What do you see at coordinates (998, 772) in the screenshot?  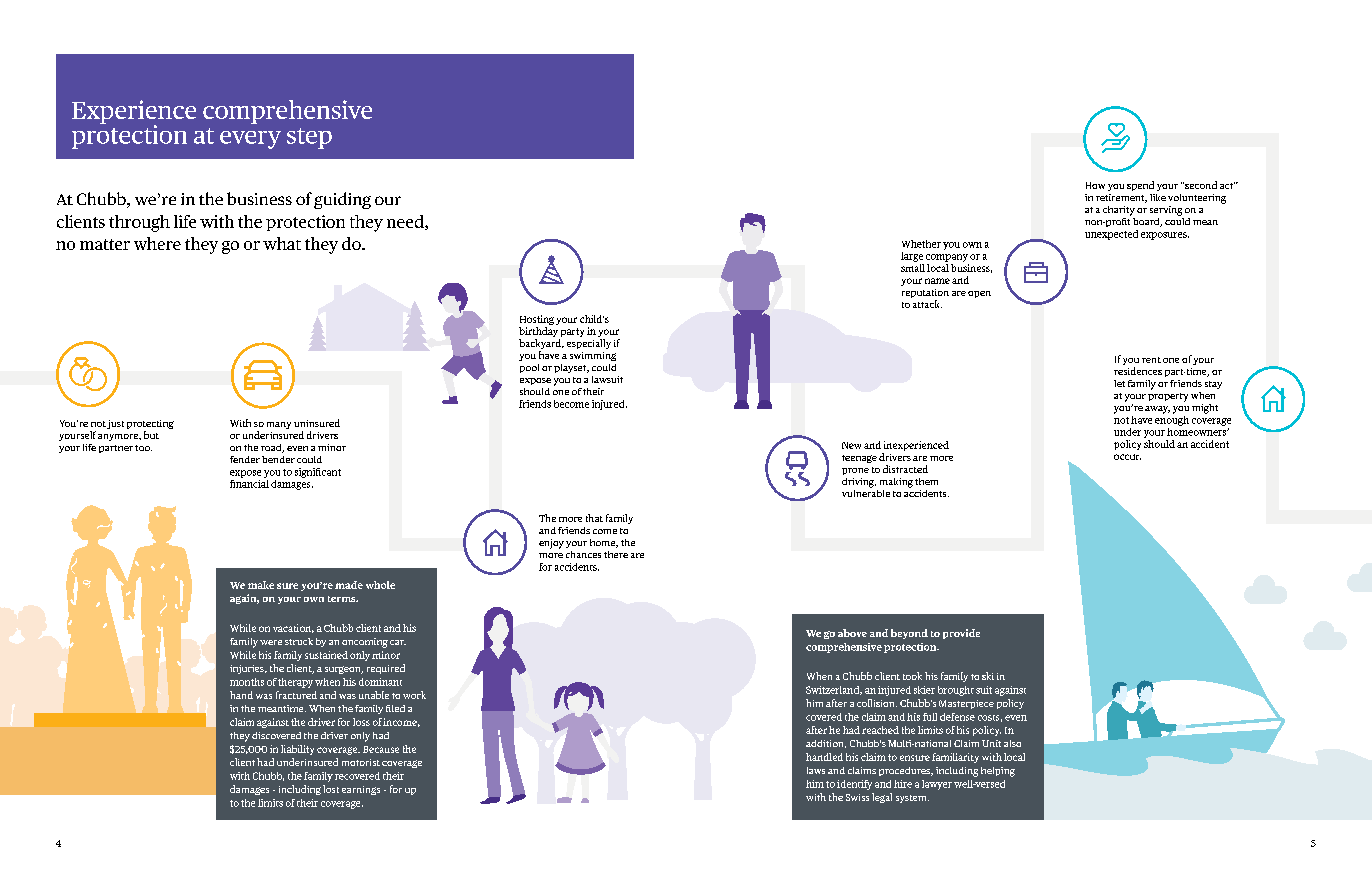 I see `helping` at bounding box center [998, 772].
